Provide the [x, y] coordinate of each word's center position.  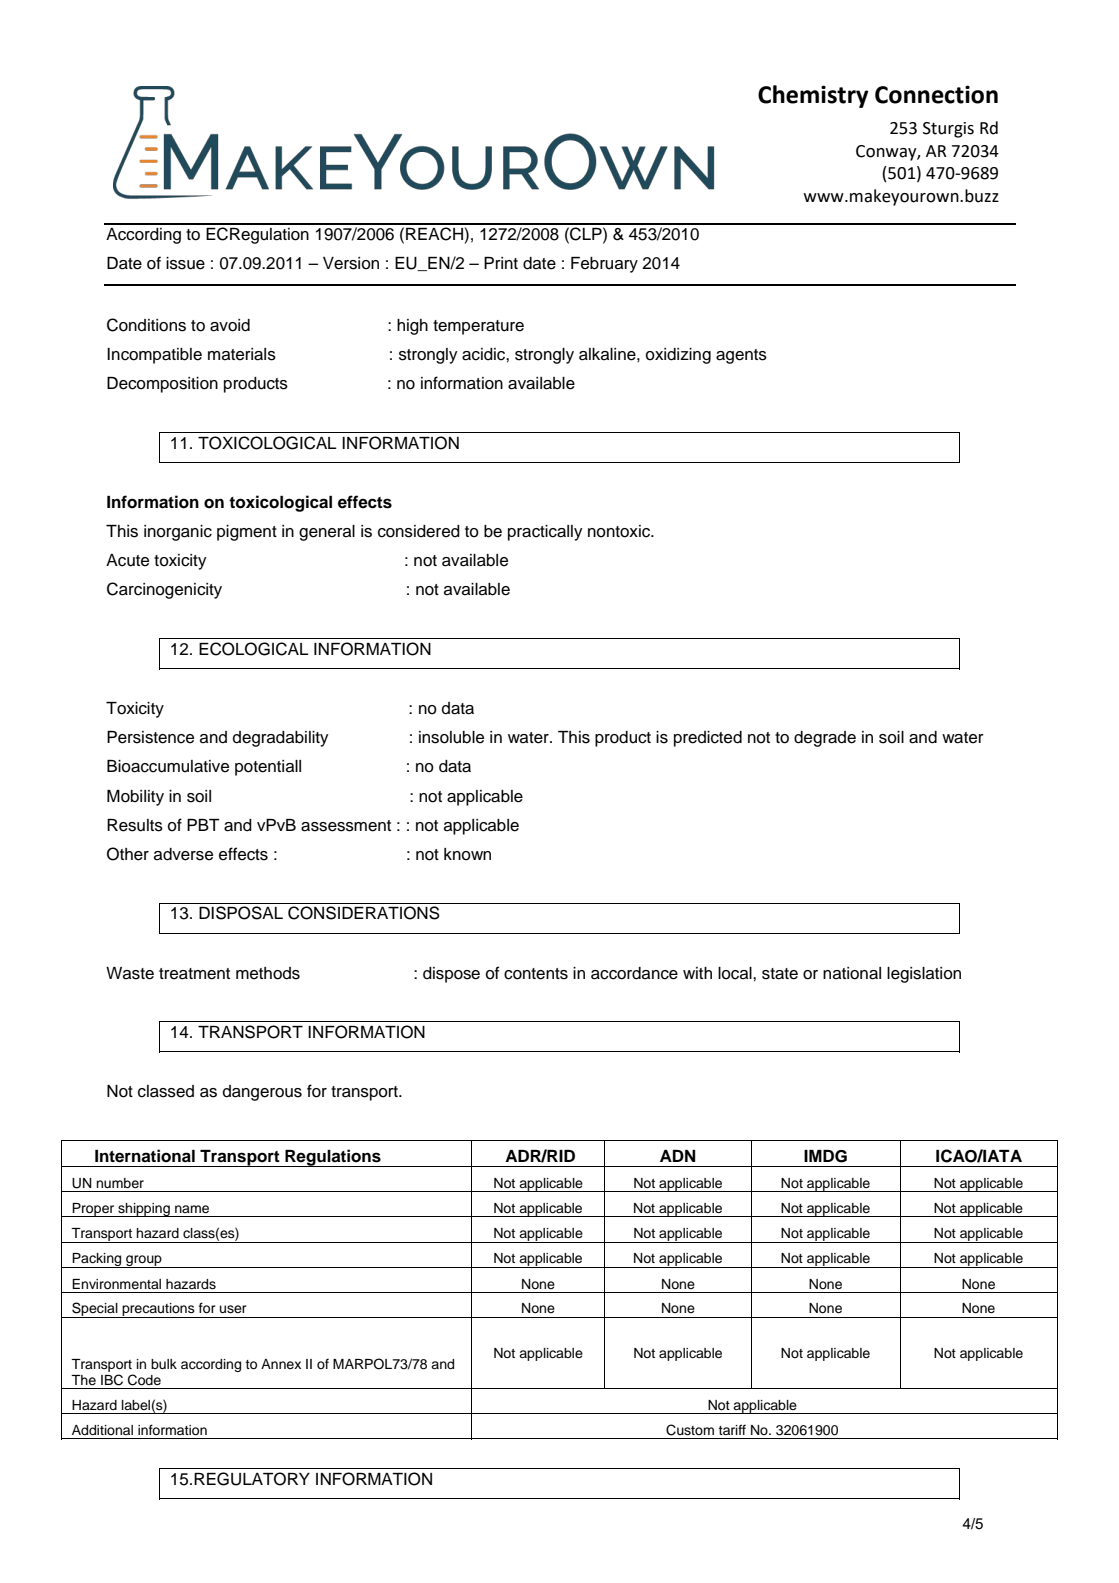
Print [501, 263]
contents [536, 974]
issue [185, 263]
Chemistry [813, 96]
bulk [164, 1364]
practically [545, 533]
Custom [690, 1430]
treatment [194, 974]
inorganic [178, 533]
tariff [732, 1429]
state [780, 974]
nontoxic [620, 531]
